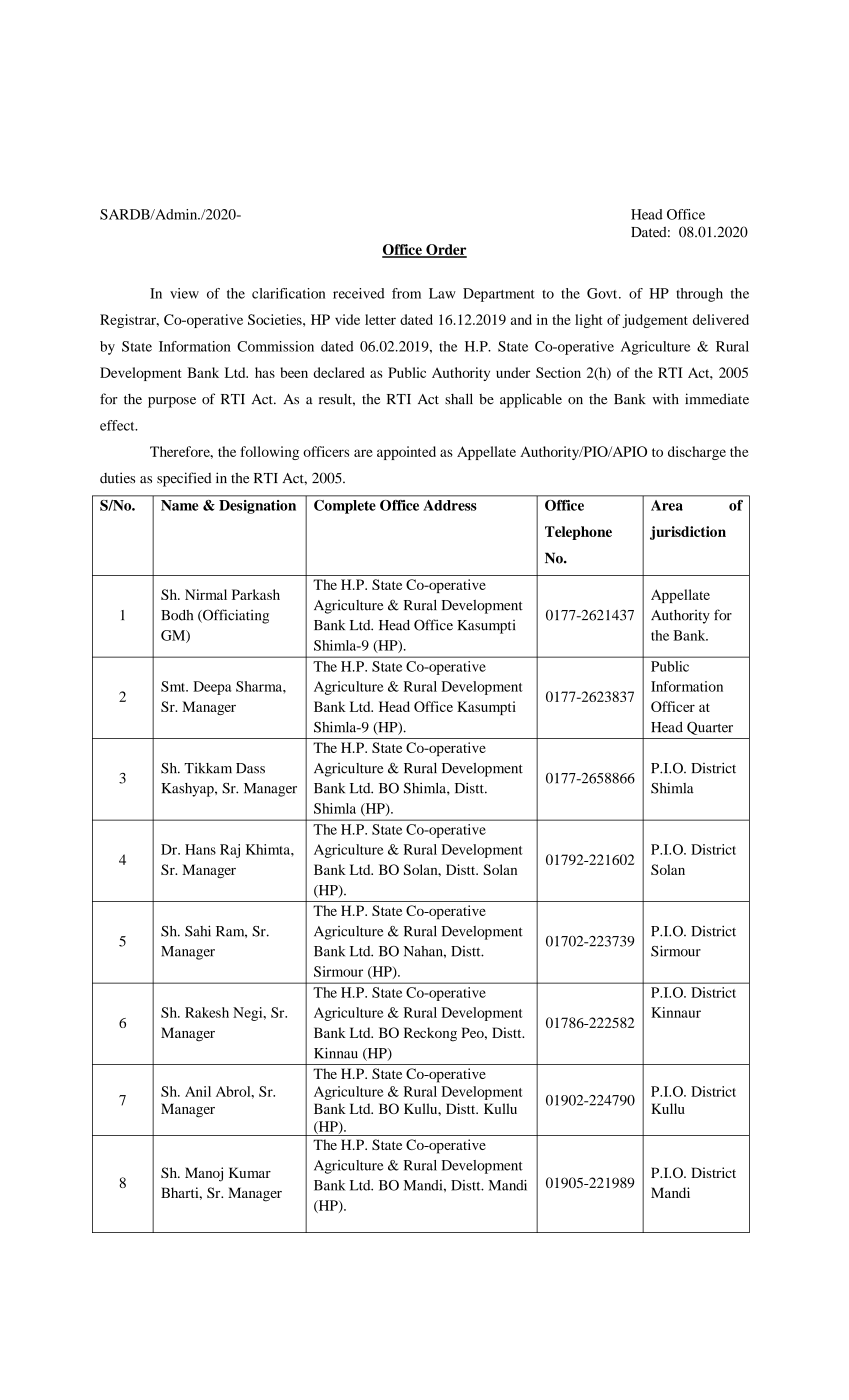 The width and height of the image is (849, 1400). Describe the element at coordinates (204, 1174) in the image. I see `Manoj` at that location.
